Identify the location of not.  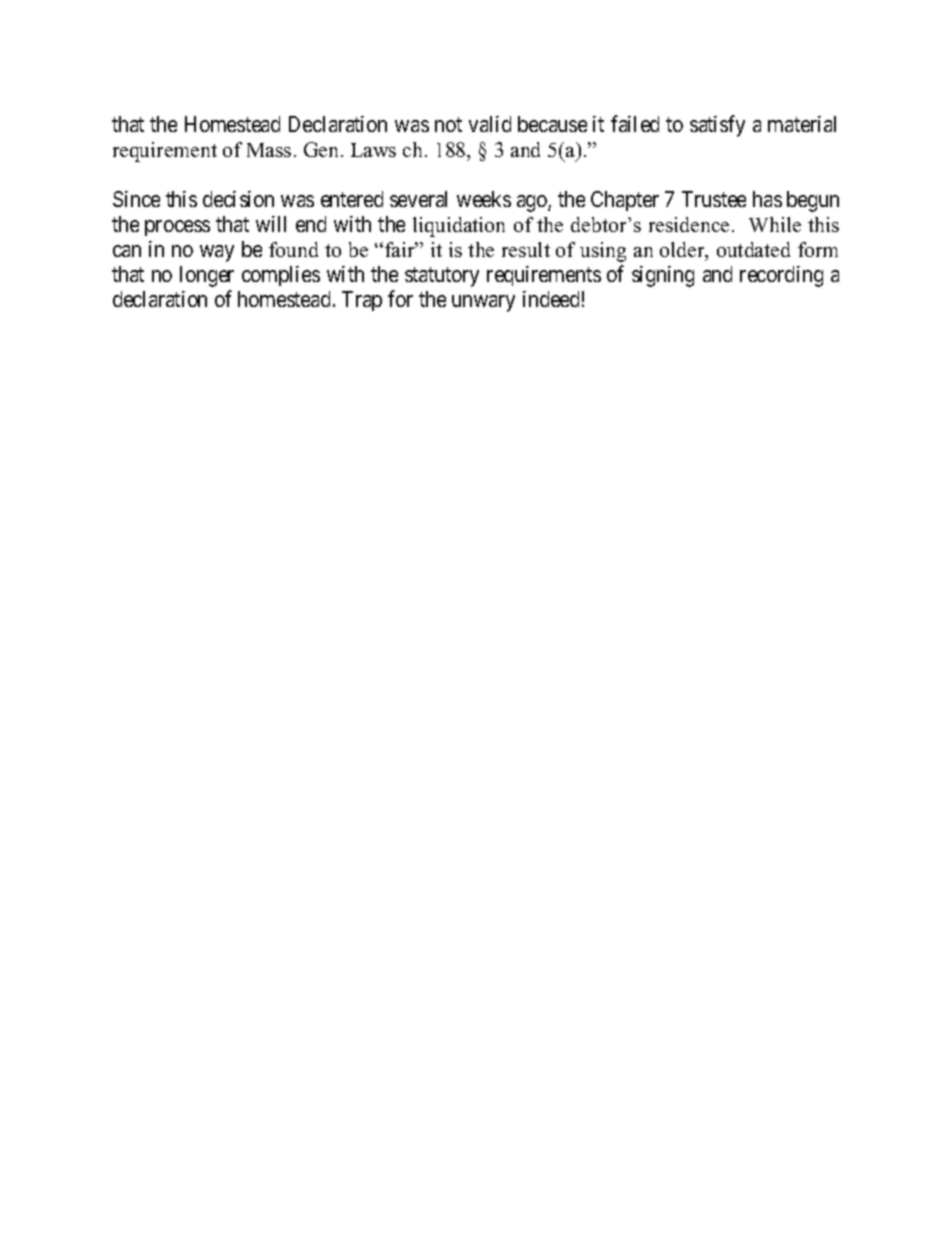
(448, 124).
